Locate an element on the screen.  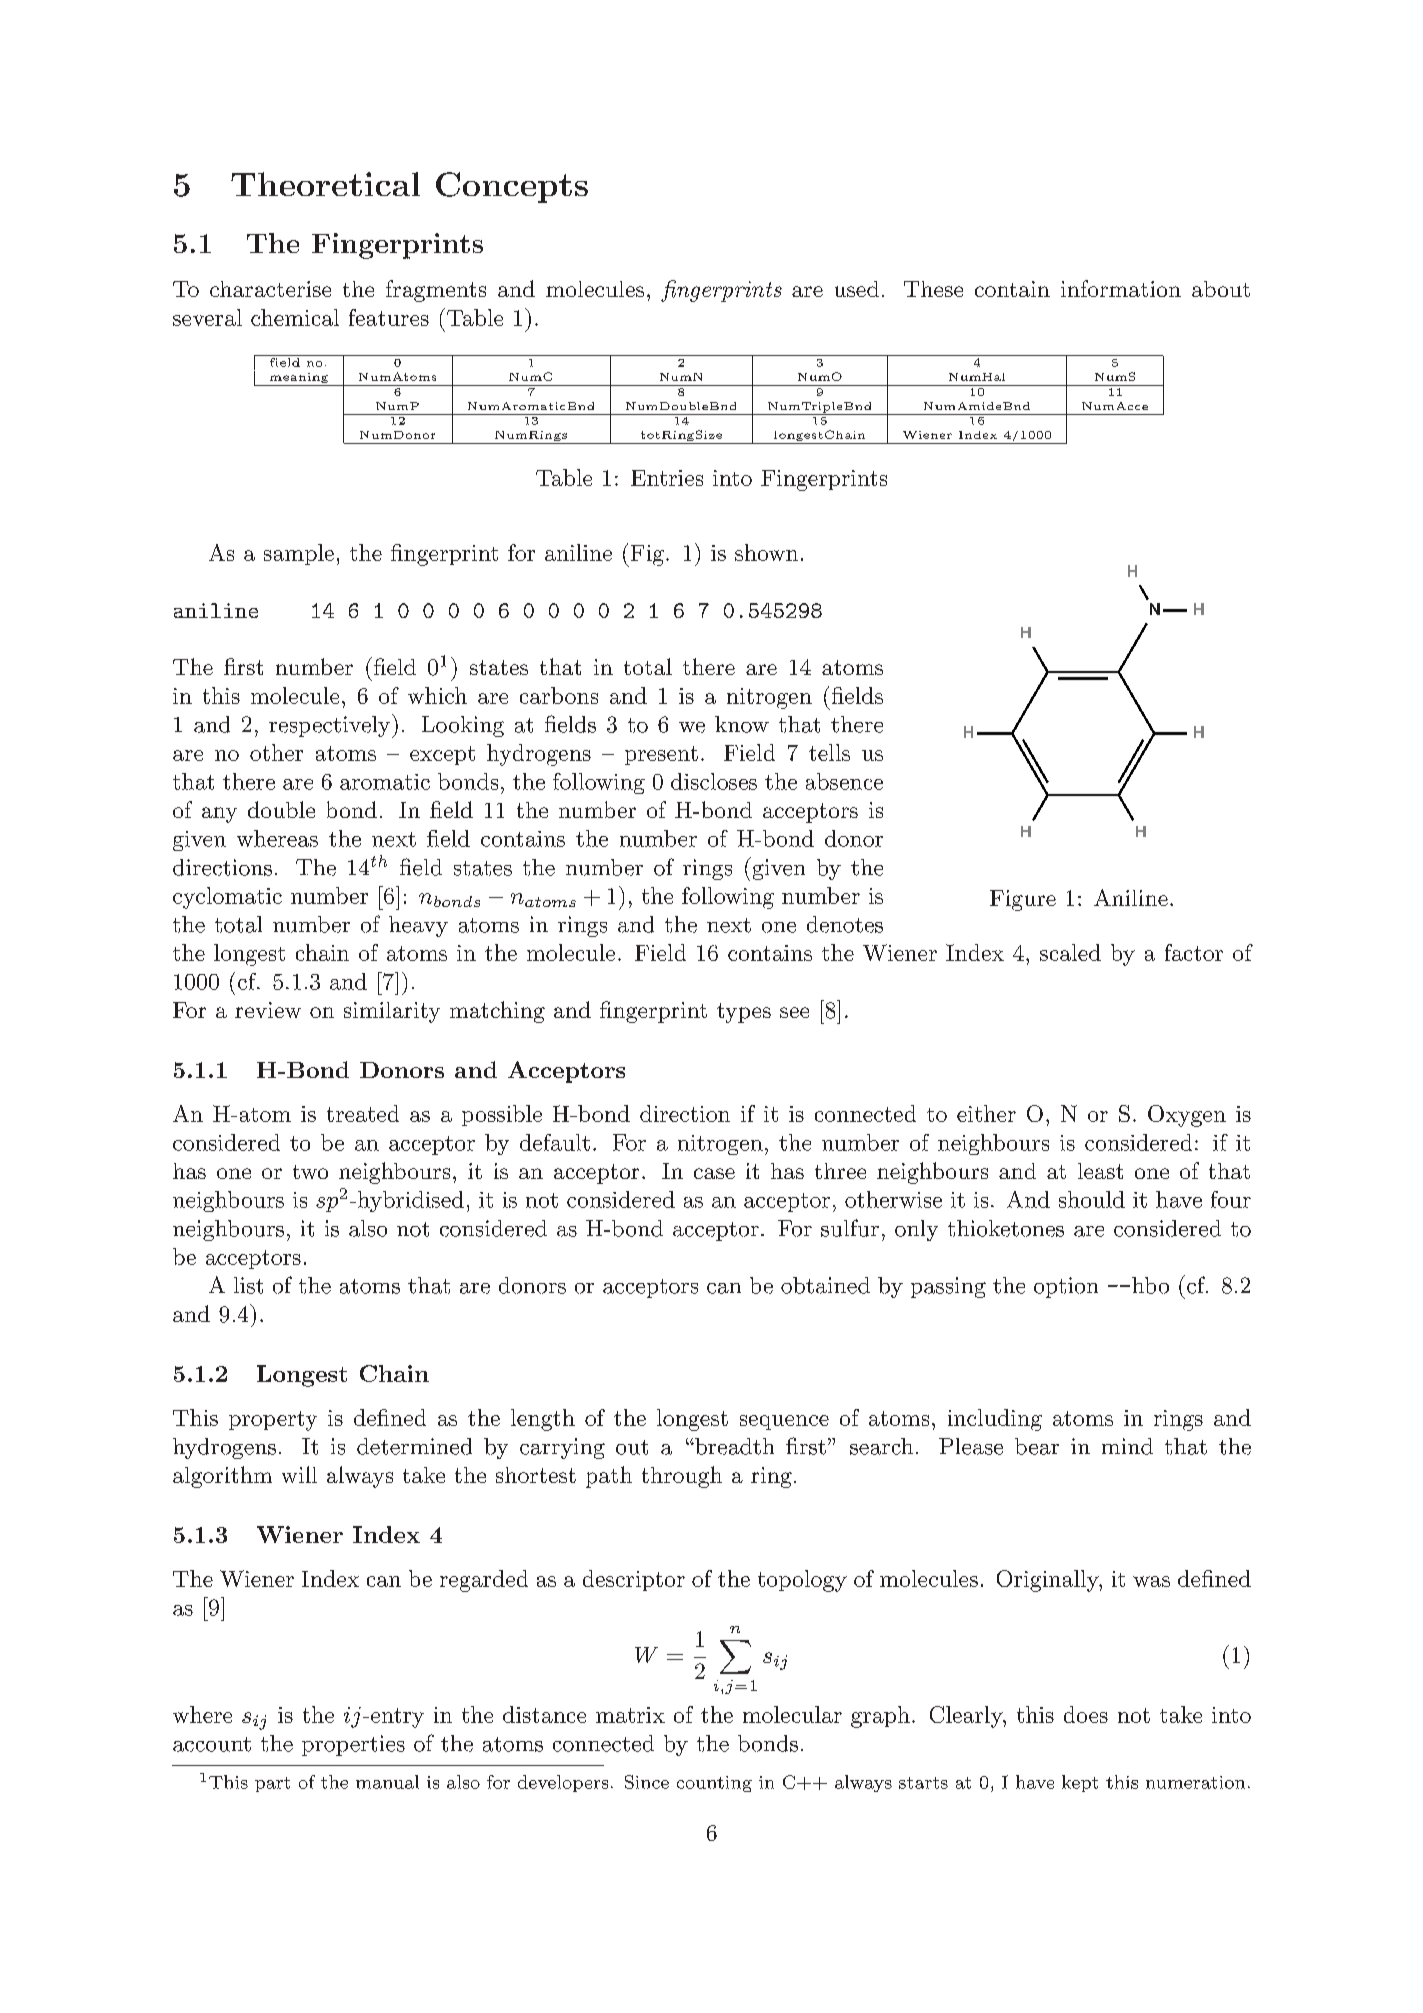
scaled is located at coordinates (1070, 952).
